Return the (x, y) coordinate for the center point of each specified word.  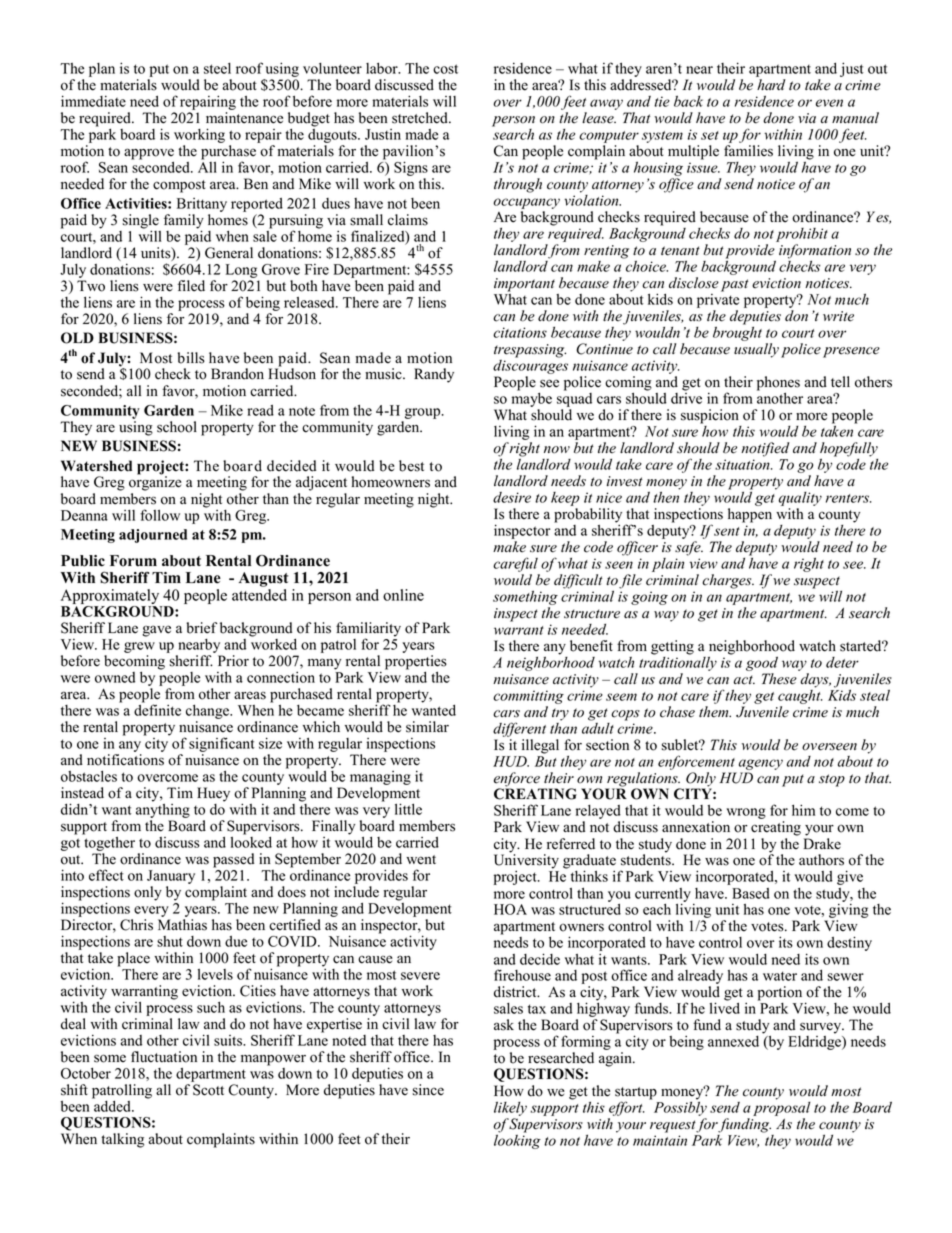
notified (765, 449)
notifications (125, 760)
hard (771, 84)
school (177, 427)
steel (217, 68)
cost (445, 69)
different (519, 731)
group (424, 413)
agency (761, 766)
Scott (208, 1090)
